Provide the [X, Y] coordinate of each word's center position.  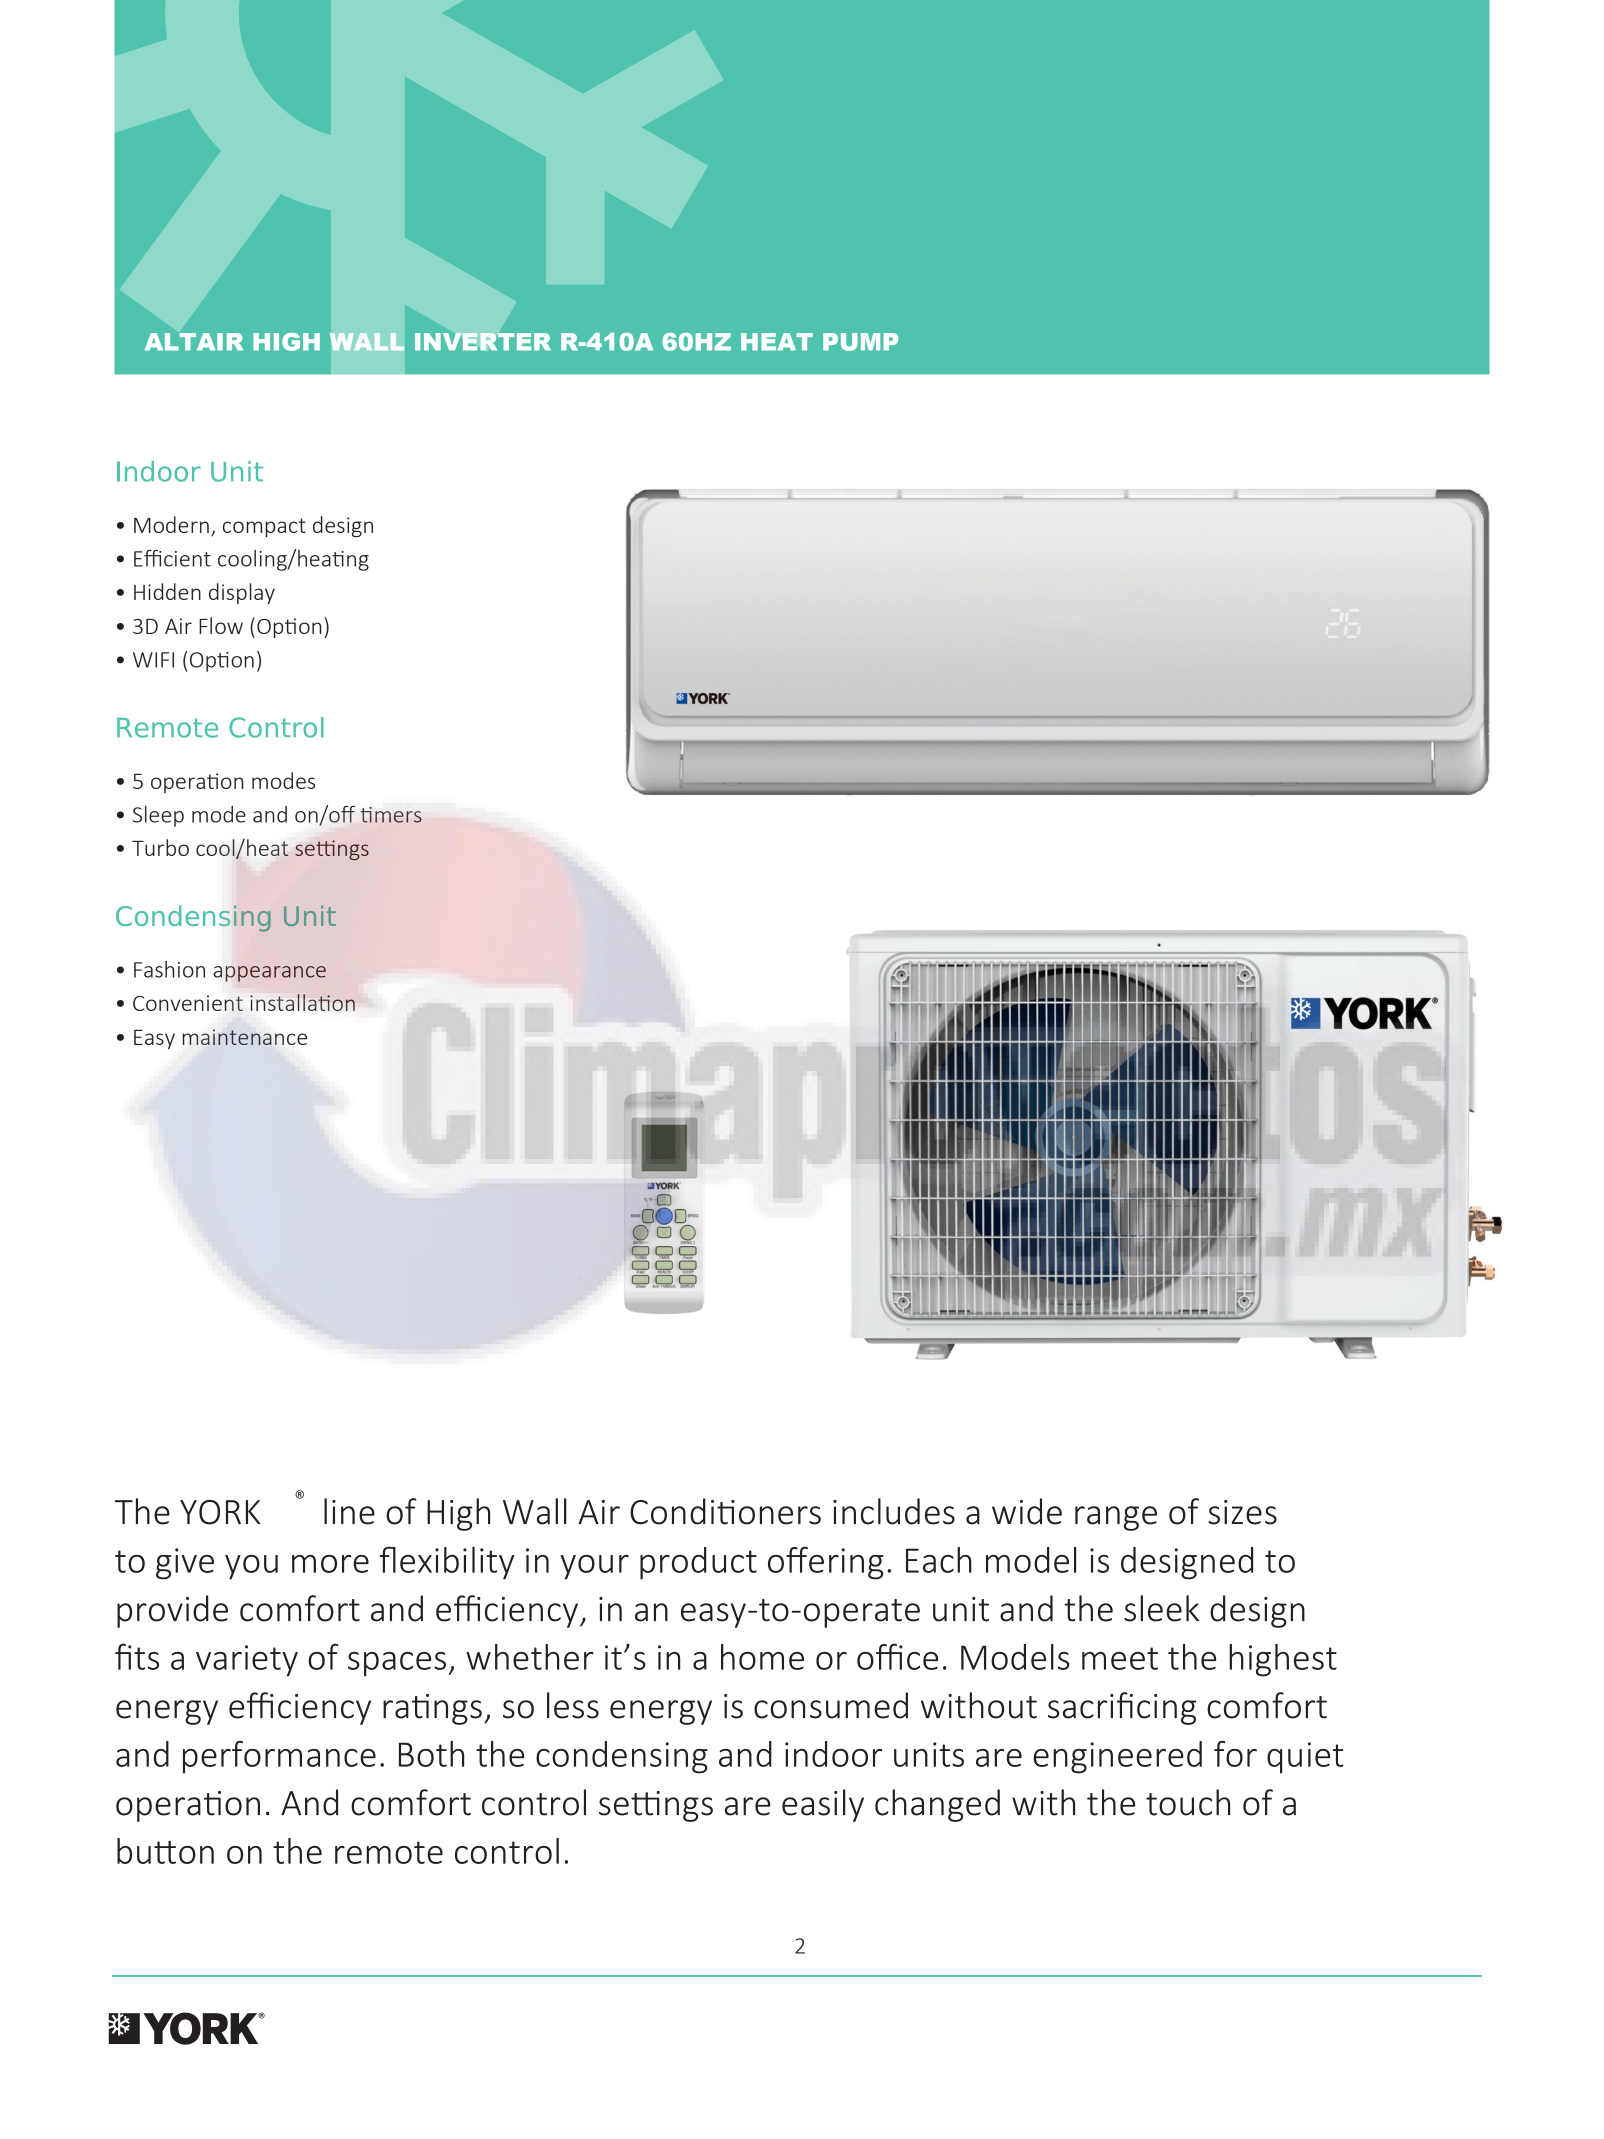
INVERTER [483, 342]
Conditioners [725, 1511]
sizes [1242, 1512]
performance [279, 1757]
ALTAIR [194, 342]
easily [823, 1805]
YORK [220, 1512]
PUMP [860, 342]
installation [302, 1002]
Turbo [160, 847]
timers [391, 815]
